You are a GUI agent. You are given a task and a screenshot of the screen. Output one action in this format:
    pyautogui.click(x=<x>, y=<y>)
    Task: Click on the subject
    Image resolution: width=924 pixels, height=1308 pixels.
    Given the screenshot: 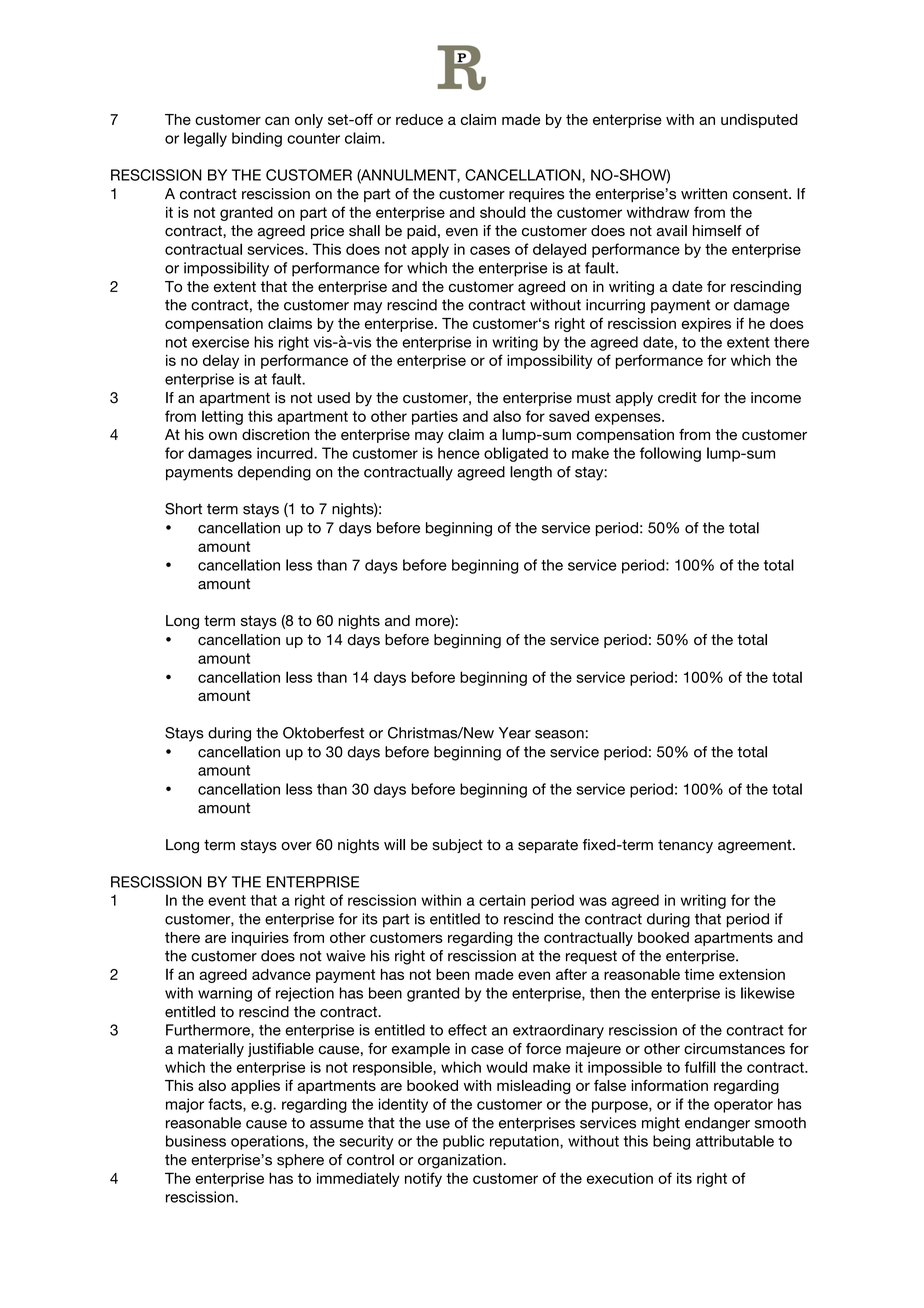 What is the action you would take?
    pyautogui.click(x=458, y=846)
